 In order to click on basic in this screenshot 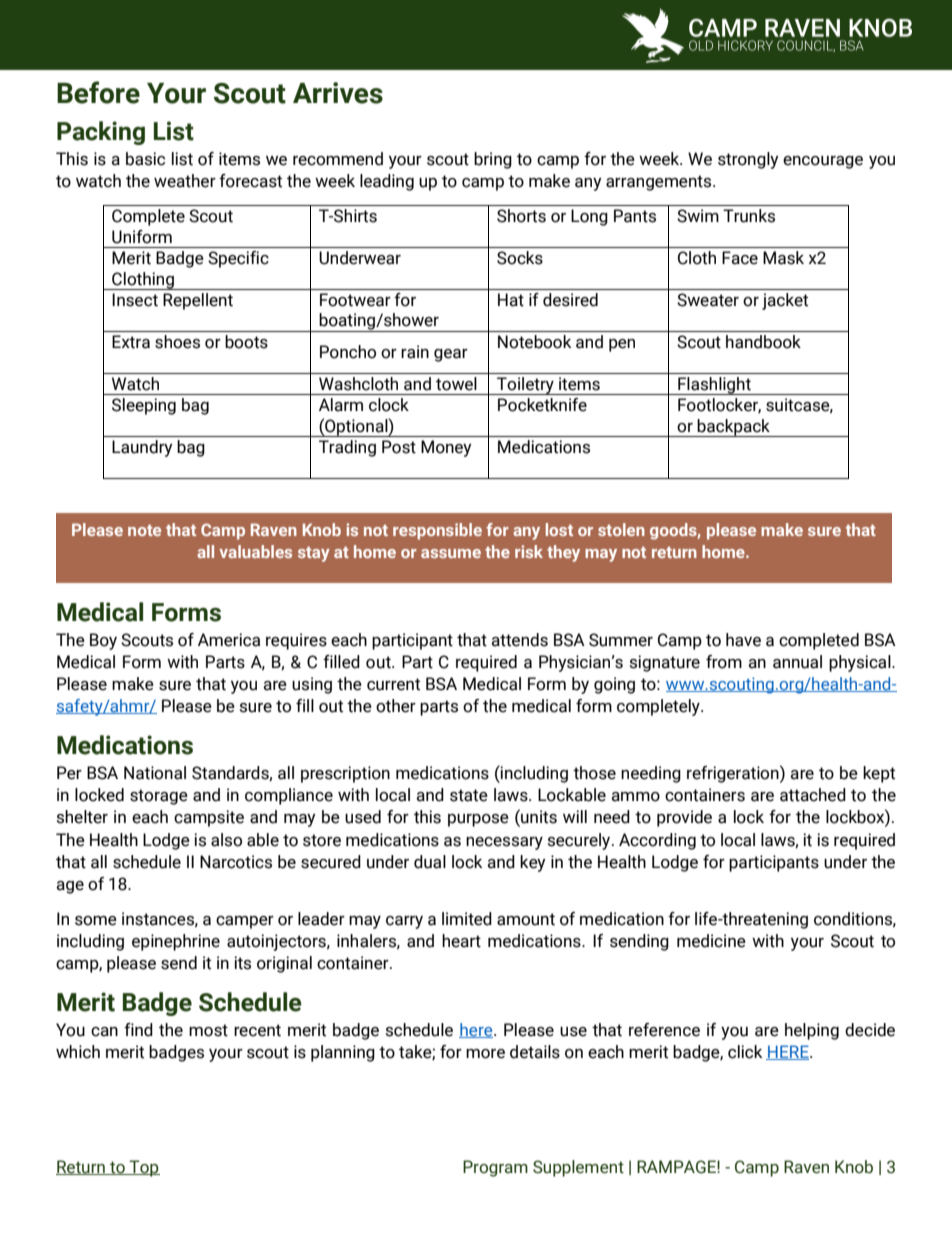, I will do `click(145, 159)`.
